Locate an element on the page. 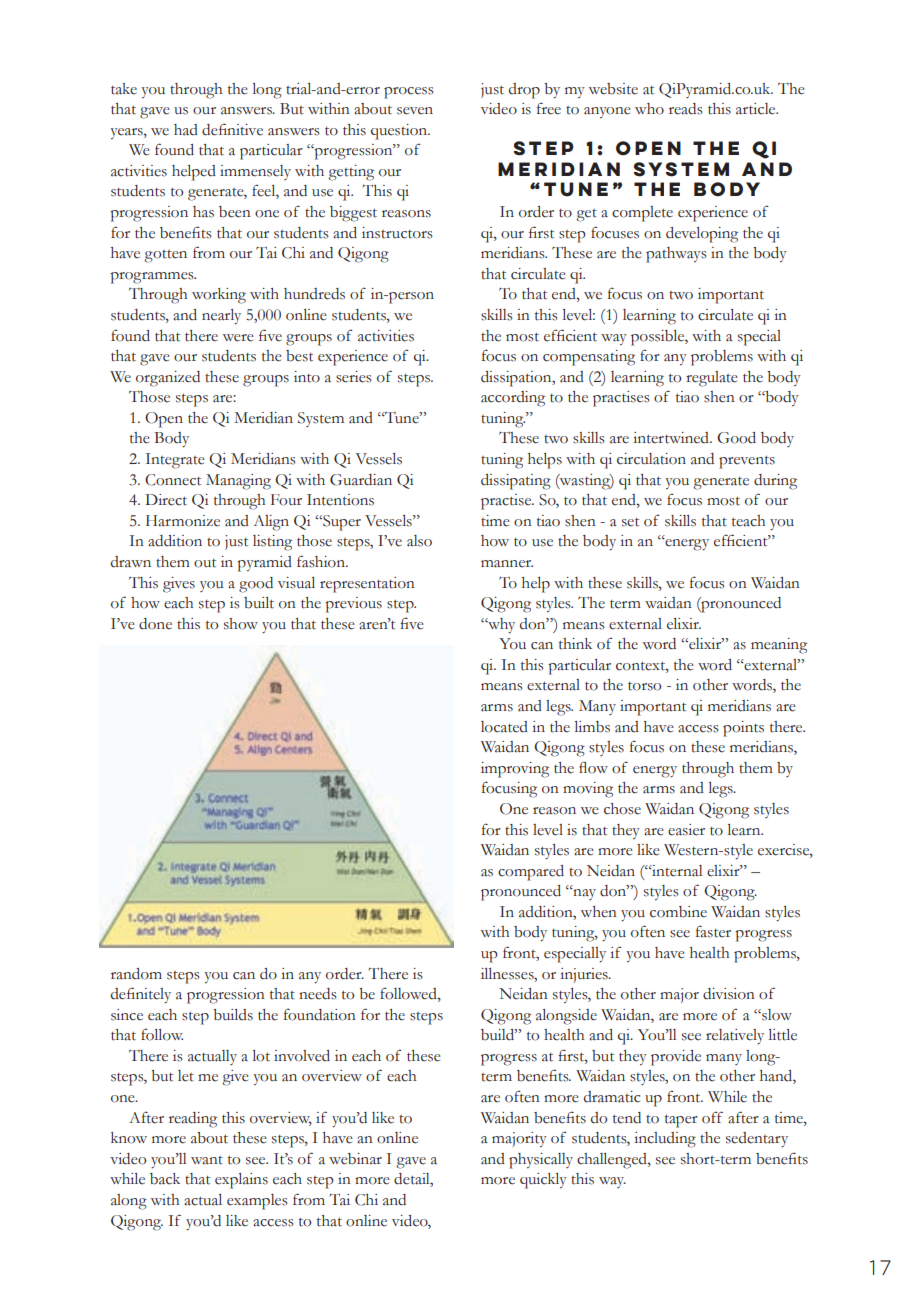  improving is located at coordinates (515, 770).
